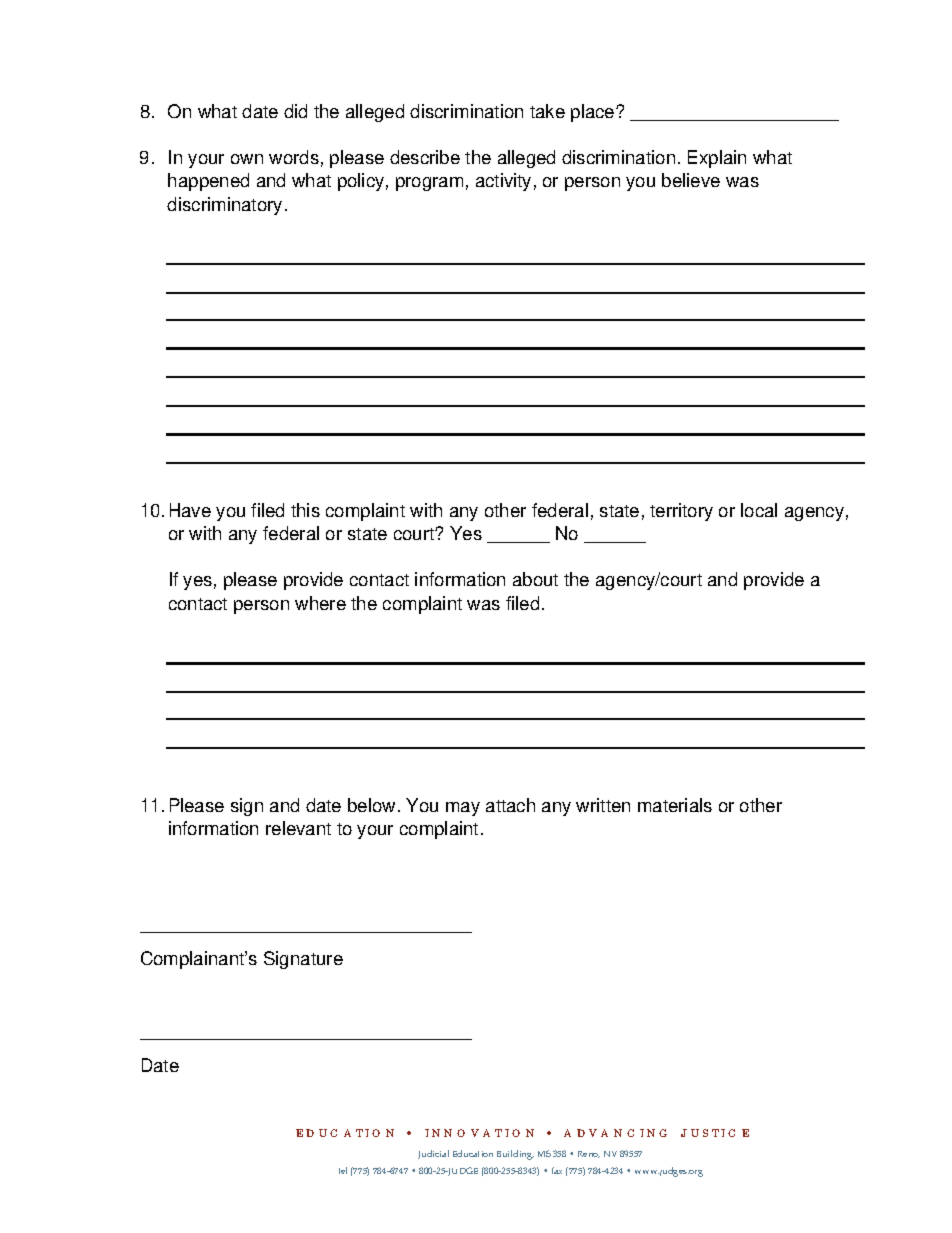 This page has width=952, height=1233. I want to click on about, so click(535, 579).
